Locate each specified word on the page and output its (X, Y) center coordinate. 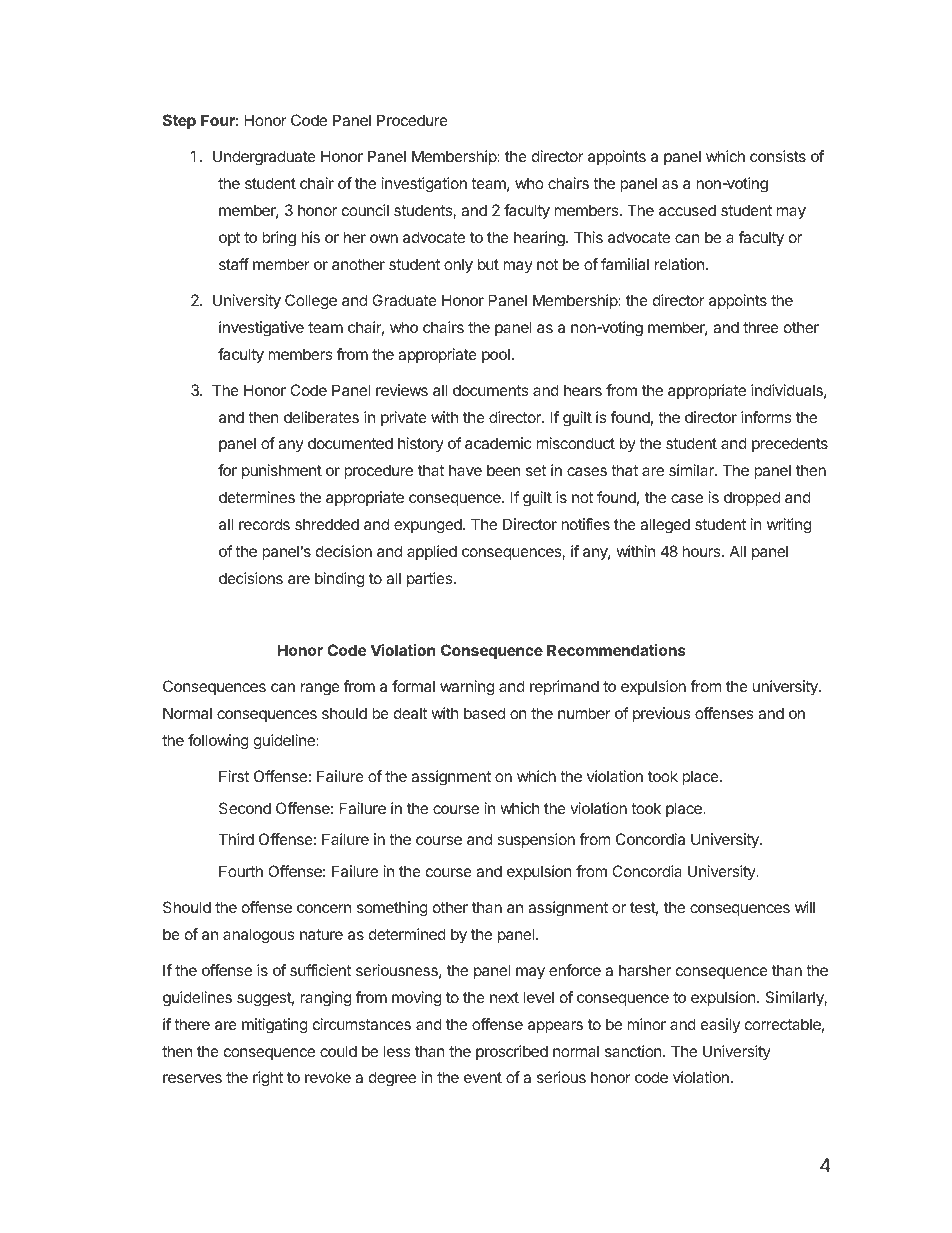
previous (661, 714)
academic (498, 443)
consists (778, 156)
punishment (282, 471)
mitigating (275, 1026)
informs (766, 417)
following (218, 742)
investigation (424, 185)
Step (179, 121)
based (484, 713)
